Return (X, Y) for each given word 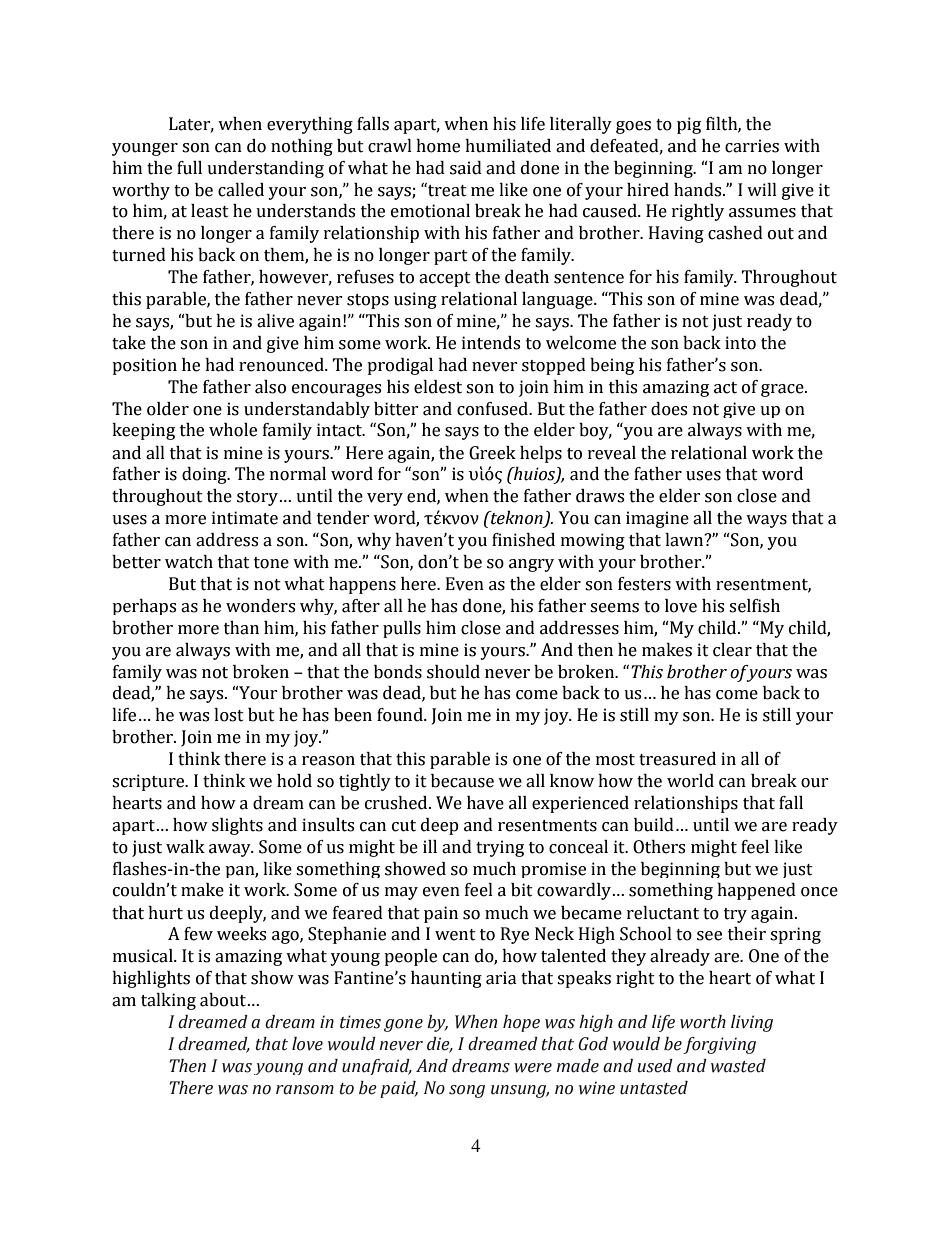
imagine (657, 519)
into (740, 343)
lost (229, 715)
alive (275, 321)
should (453, 672)
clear (732, 650)
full (189, 168)
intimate (245, 518)
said (466, 168)
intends (491, 343)
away (231, 850)
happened (756, 891)
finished (523, 540)
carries (752, 146)
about (224, 1000)
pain (441, 914)
